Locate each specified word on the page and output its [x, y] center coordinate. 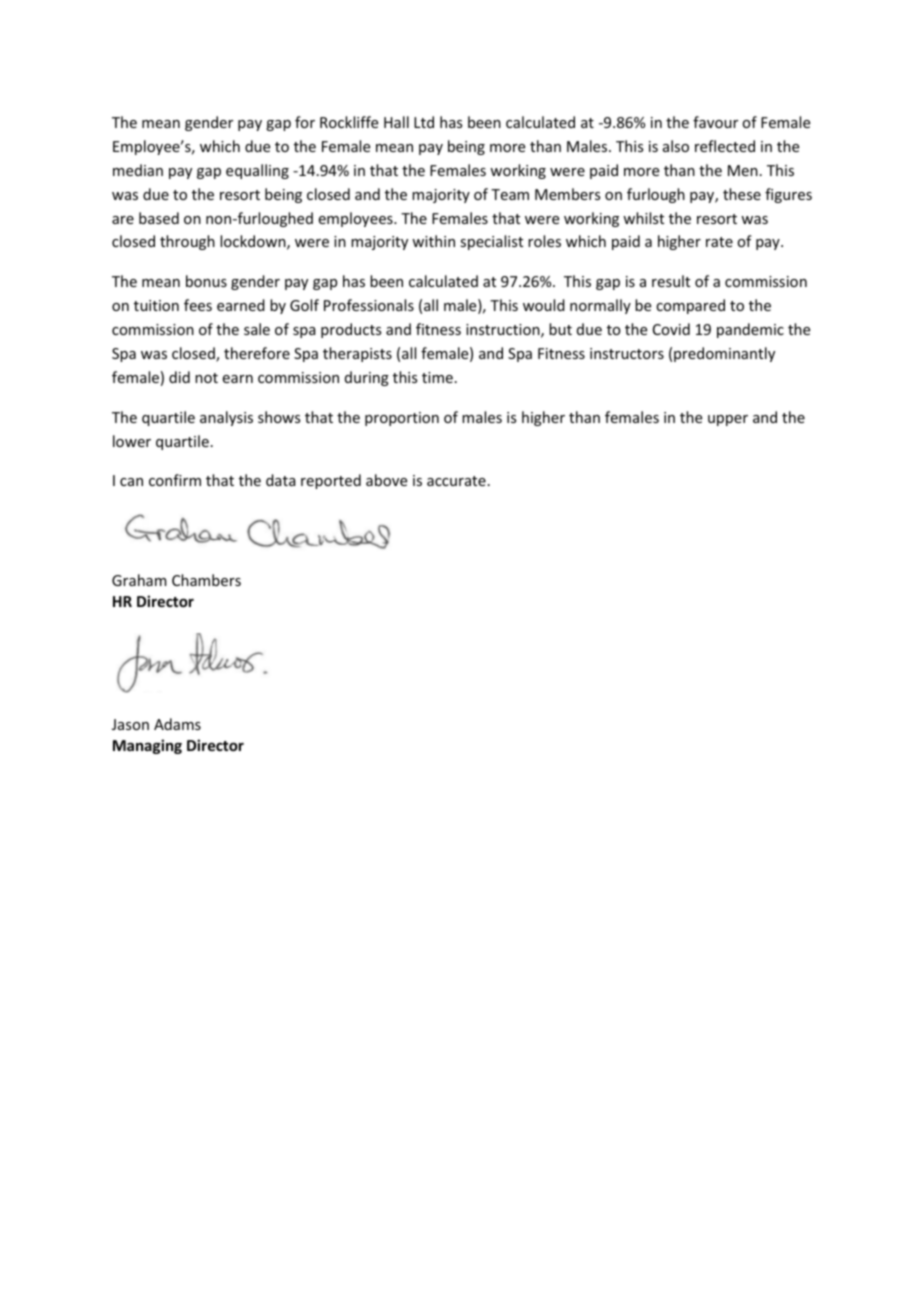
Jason [130, 724]
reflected [725, 146]
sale [257, 329]
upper [728, 420]
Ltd [424, 122]
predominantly [724, 354]
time [437, 377]
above [386, 480]
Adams [177, 724]
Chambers [206, 580]
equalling [257, 171]
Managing [147, 746]
